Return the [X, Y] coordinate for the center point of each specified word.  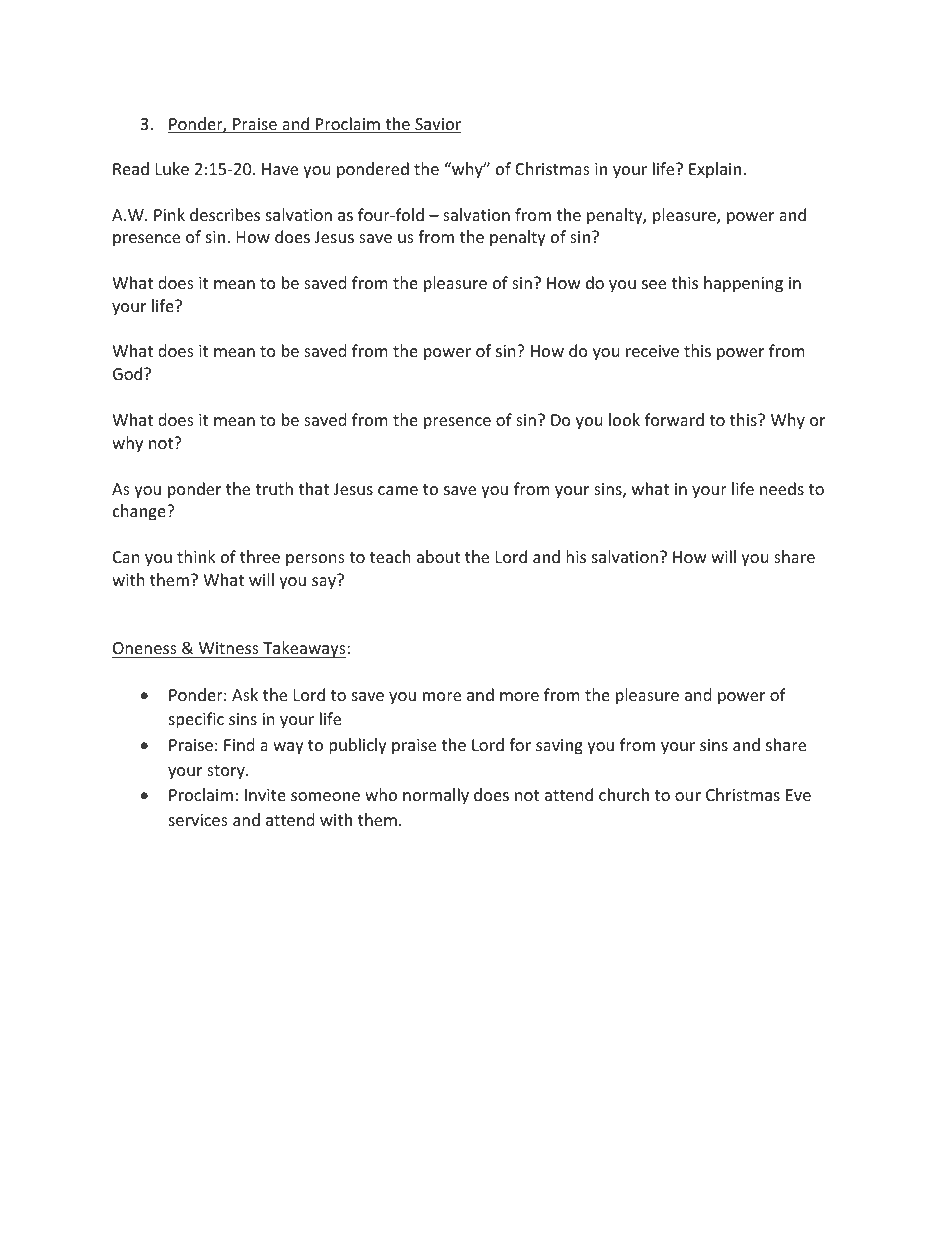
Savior [437, 125]
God [127, 373]
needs [782, 488]
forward [674, 419]
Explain [715, 170]
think [196, 556]
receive [652, 351]
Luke [172, 168]
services [198, 820]
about [438, 556]
